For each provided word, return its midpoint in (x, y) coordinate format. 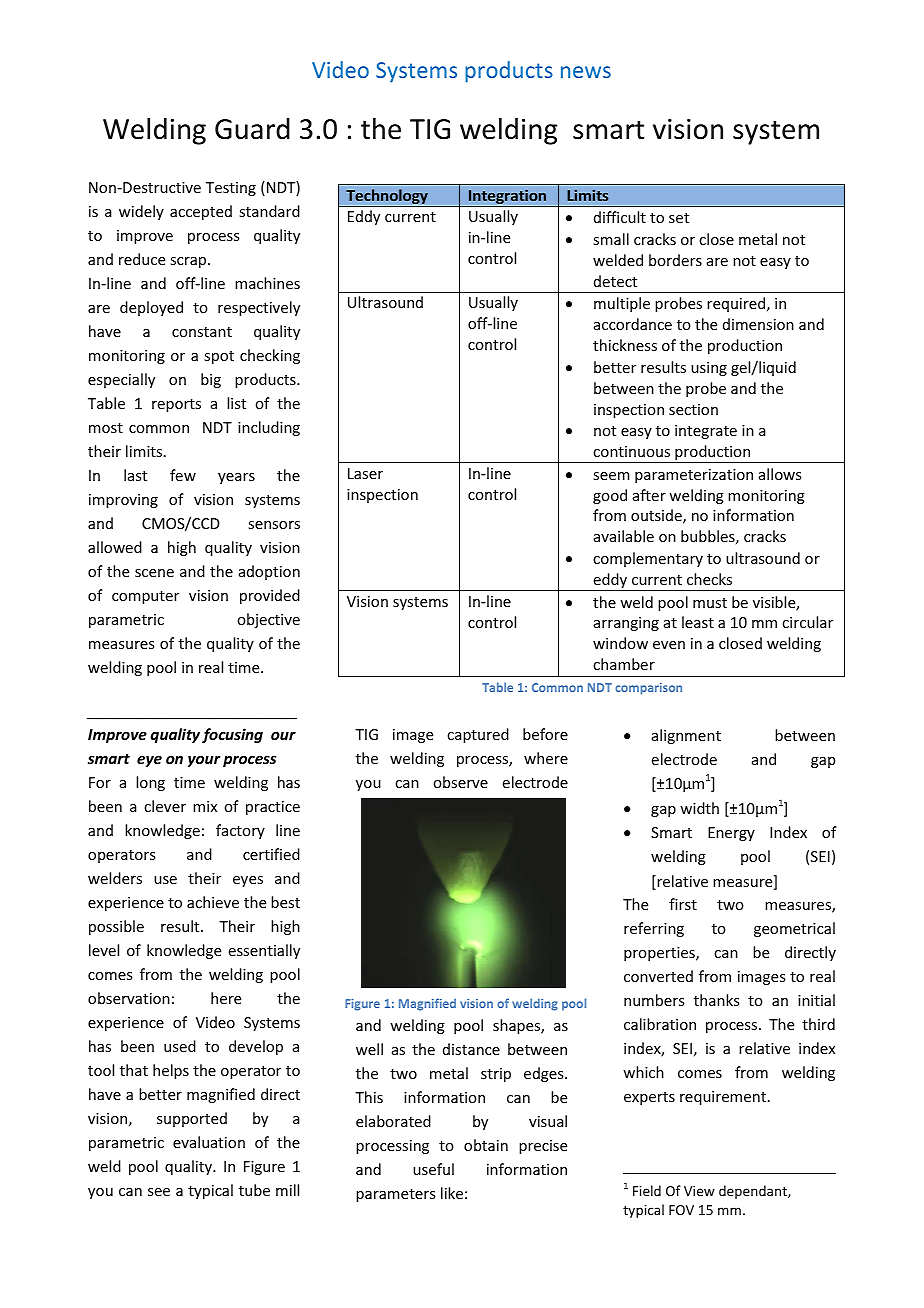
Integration (507, 198)
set (679, 218)
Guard (252, 129)
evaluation (209, 1142)
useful (433, 1169)
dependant (754, 1192)
